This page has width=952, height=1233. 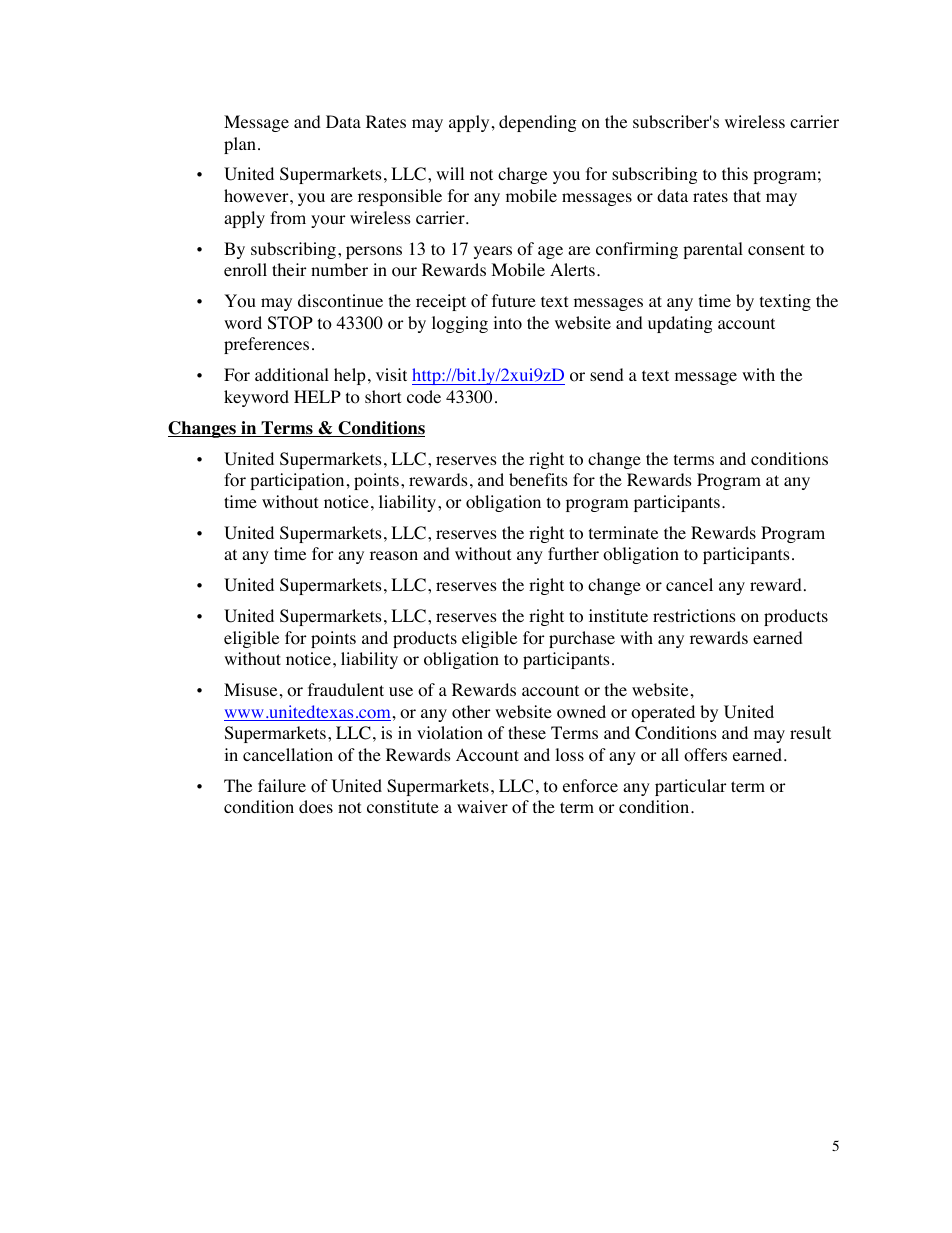 What do you see at coordinates (663, 713) in the page?
I see `operated` at bounding box center [663, 713].
